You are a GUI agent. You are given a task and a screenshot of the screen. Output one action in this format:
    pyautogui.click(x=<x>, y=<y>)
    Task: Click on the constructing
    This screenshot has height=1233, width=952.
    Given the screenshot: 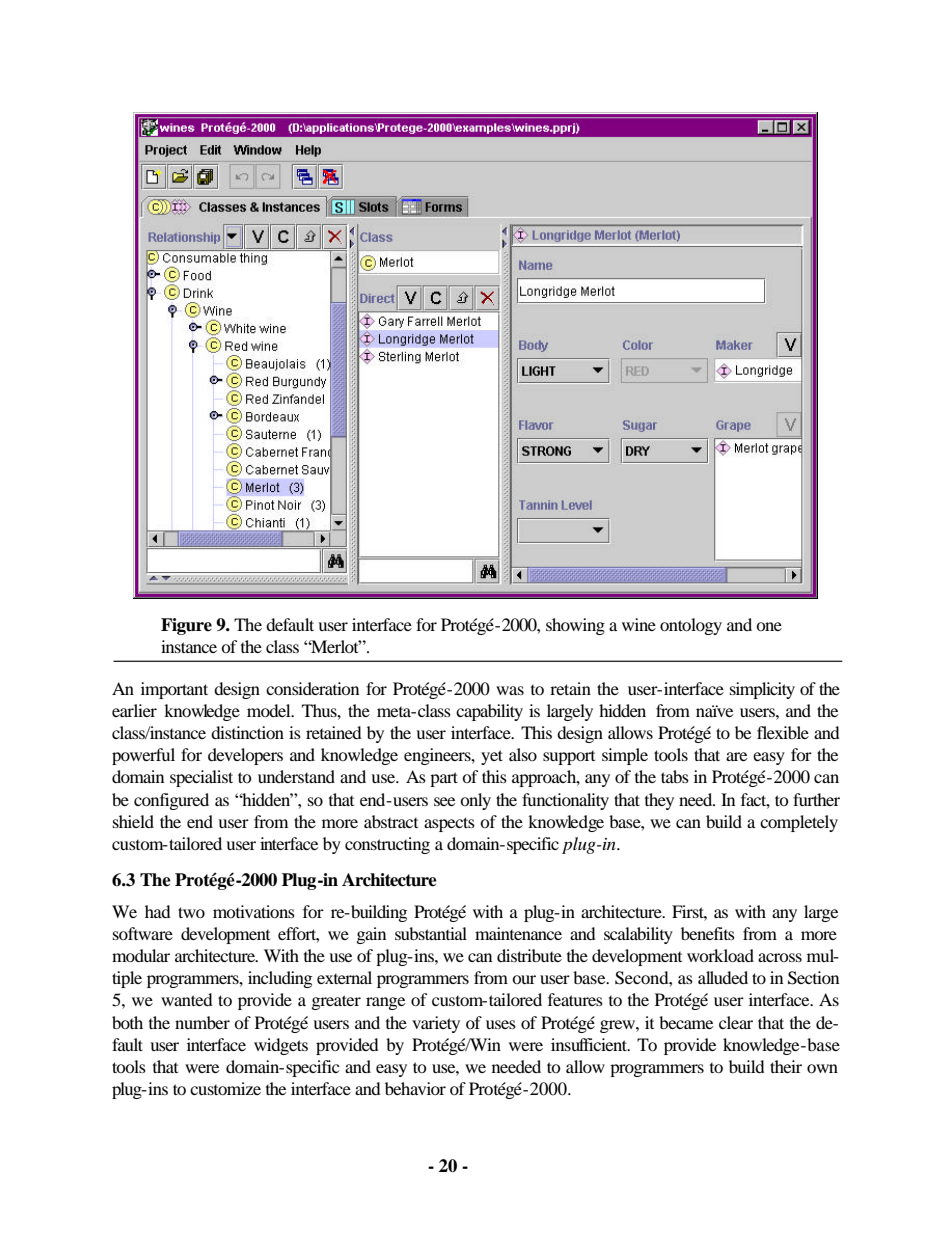 What is the action you would take?
    pyautogui.click(x=387, y=845)
